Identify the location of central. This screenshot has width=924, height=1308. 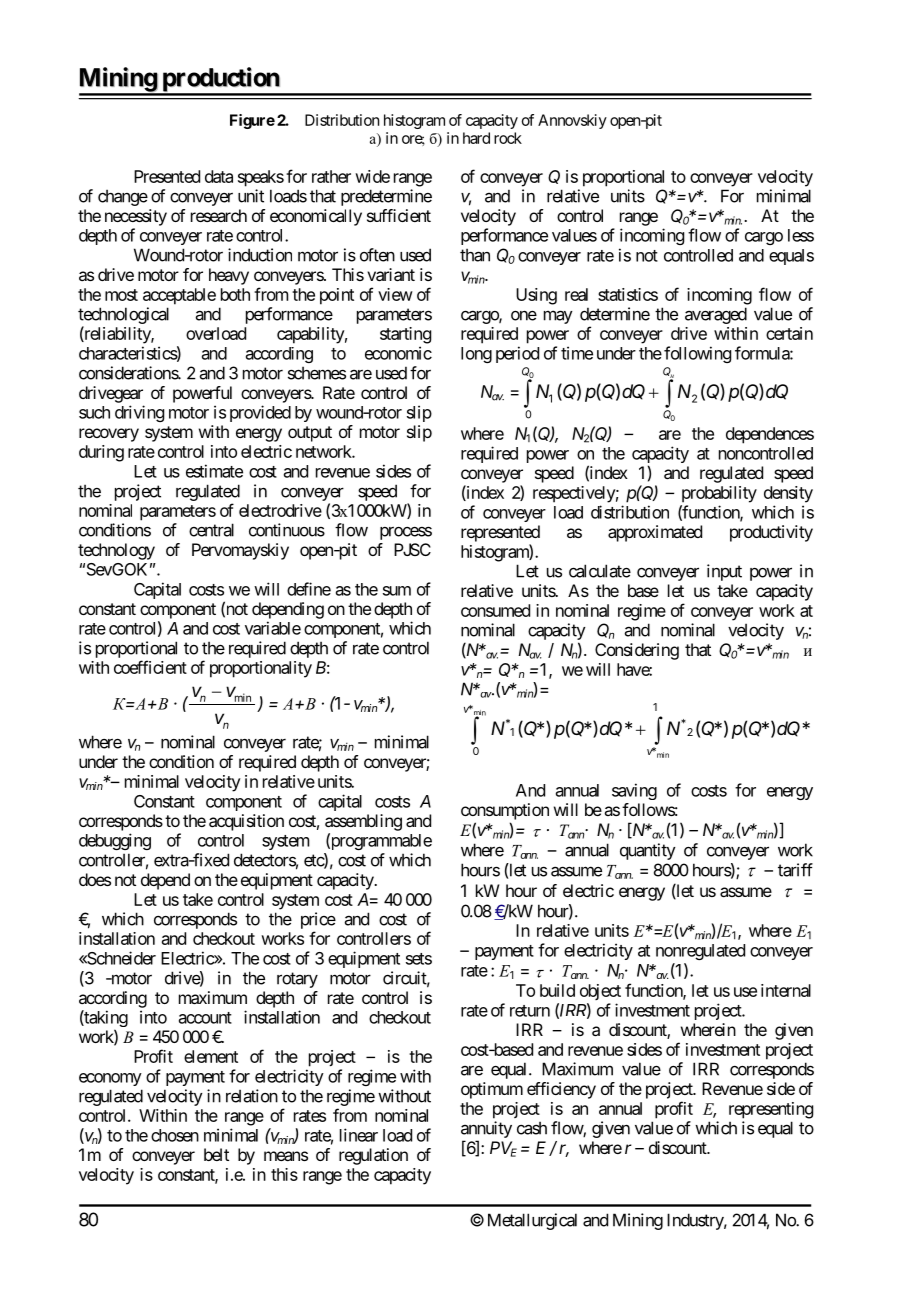
(211, 530).
